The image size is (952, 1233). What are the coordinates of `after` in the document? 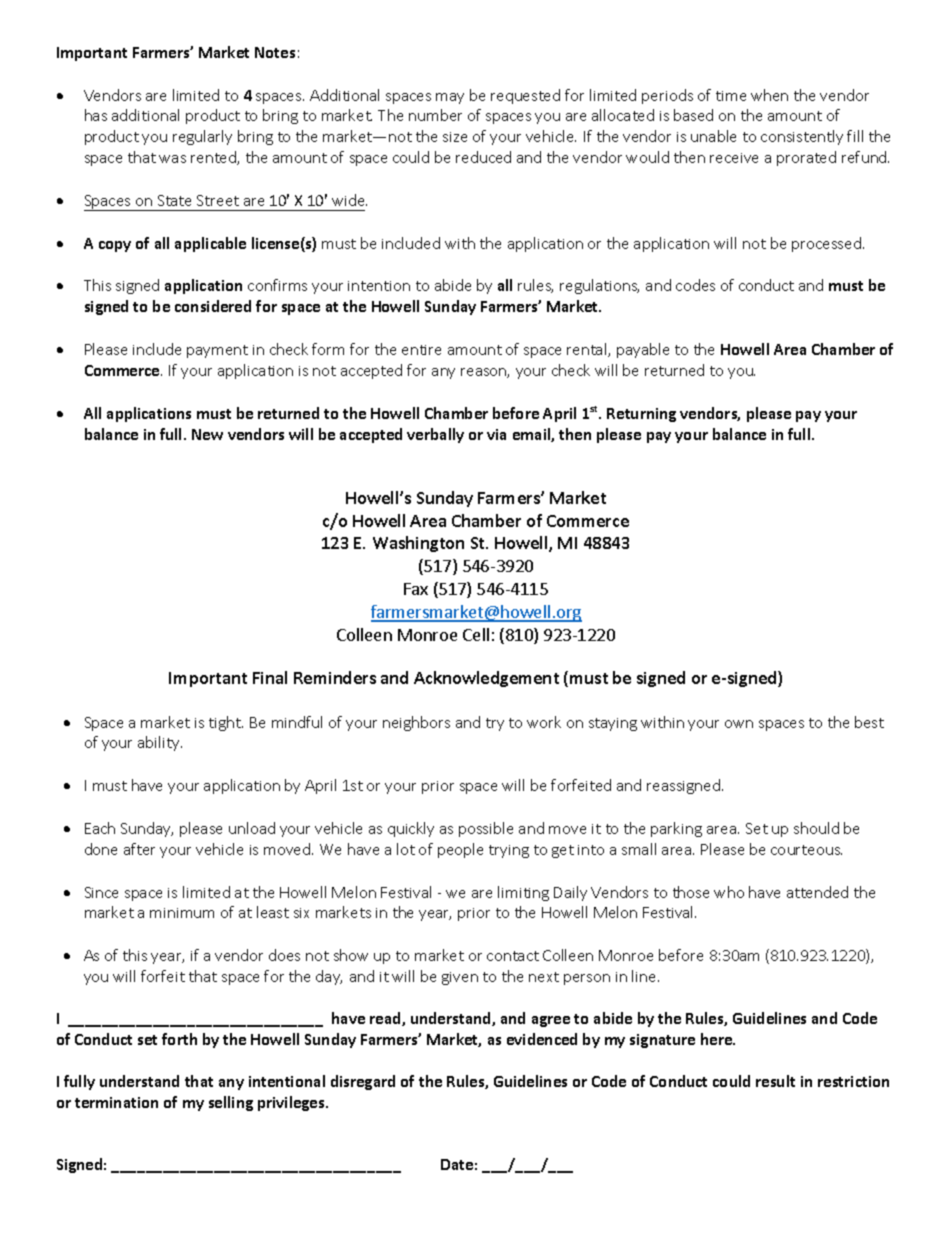 It's located at (139, 849).
